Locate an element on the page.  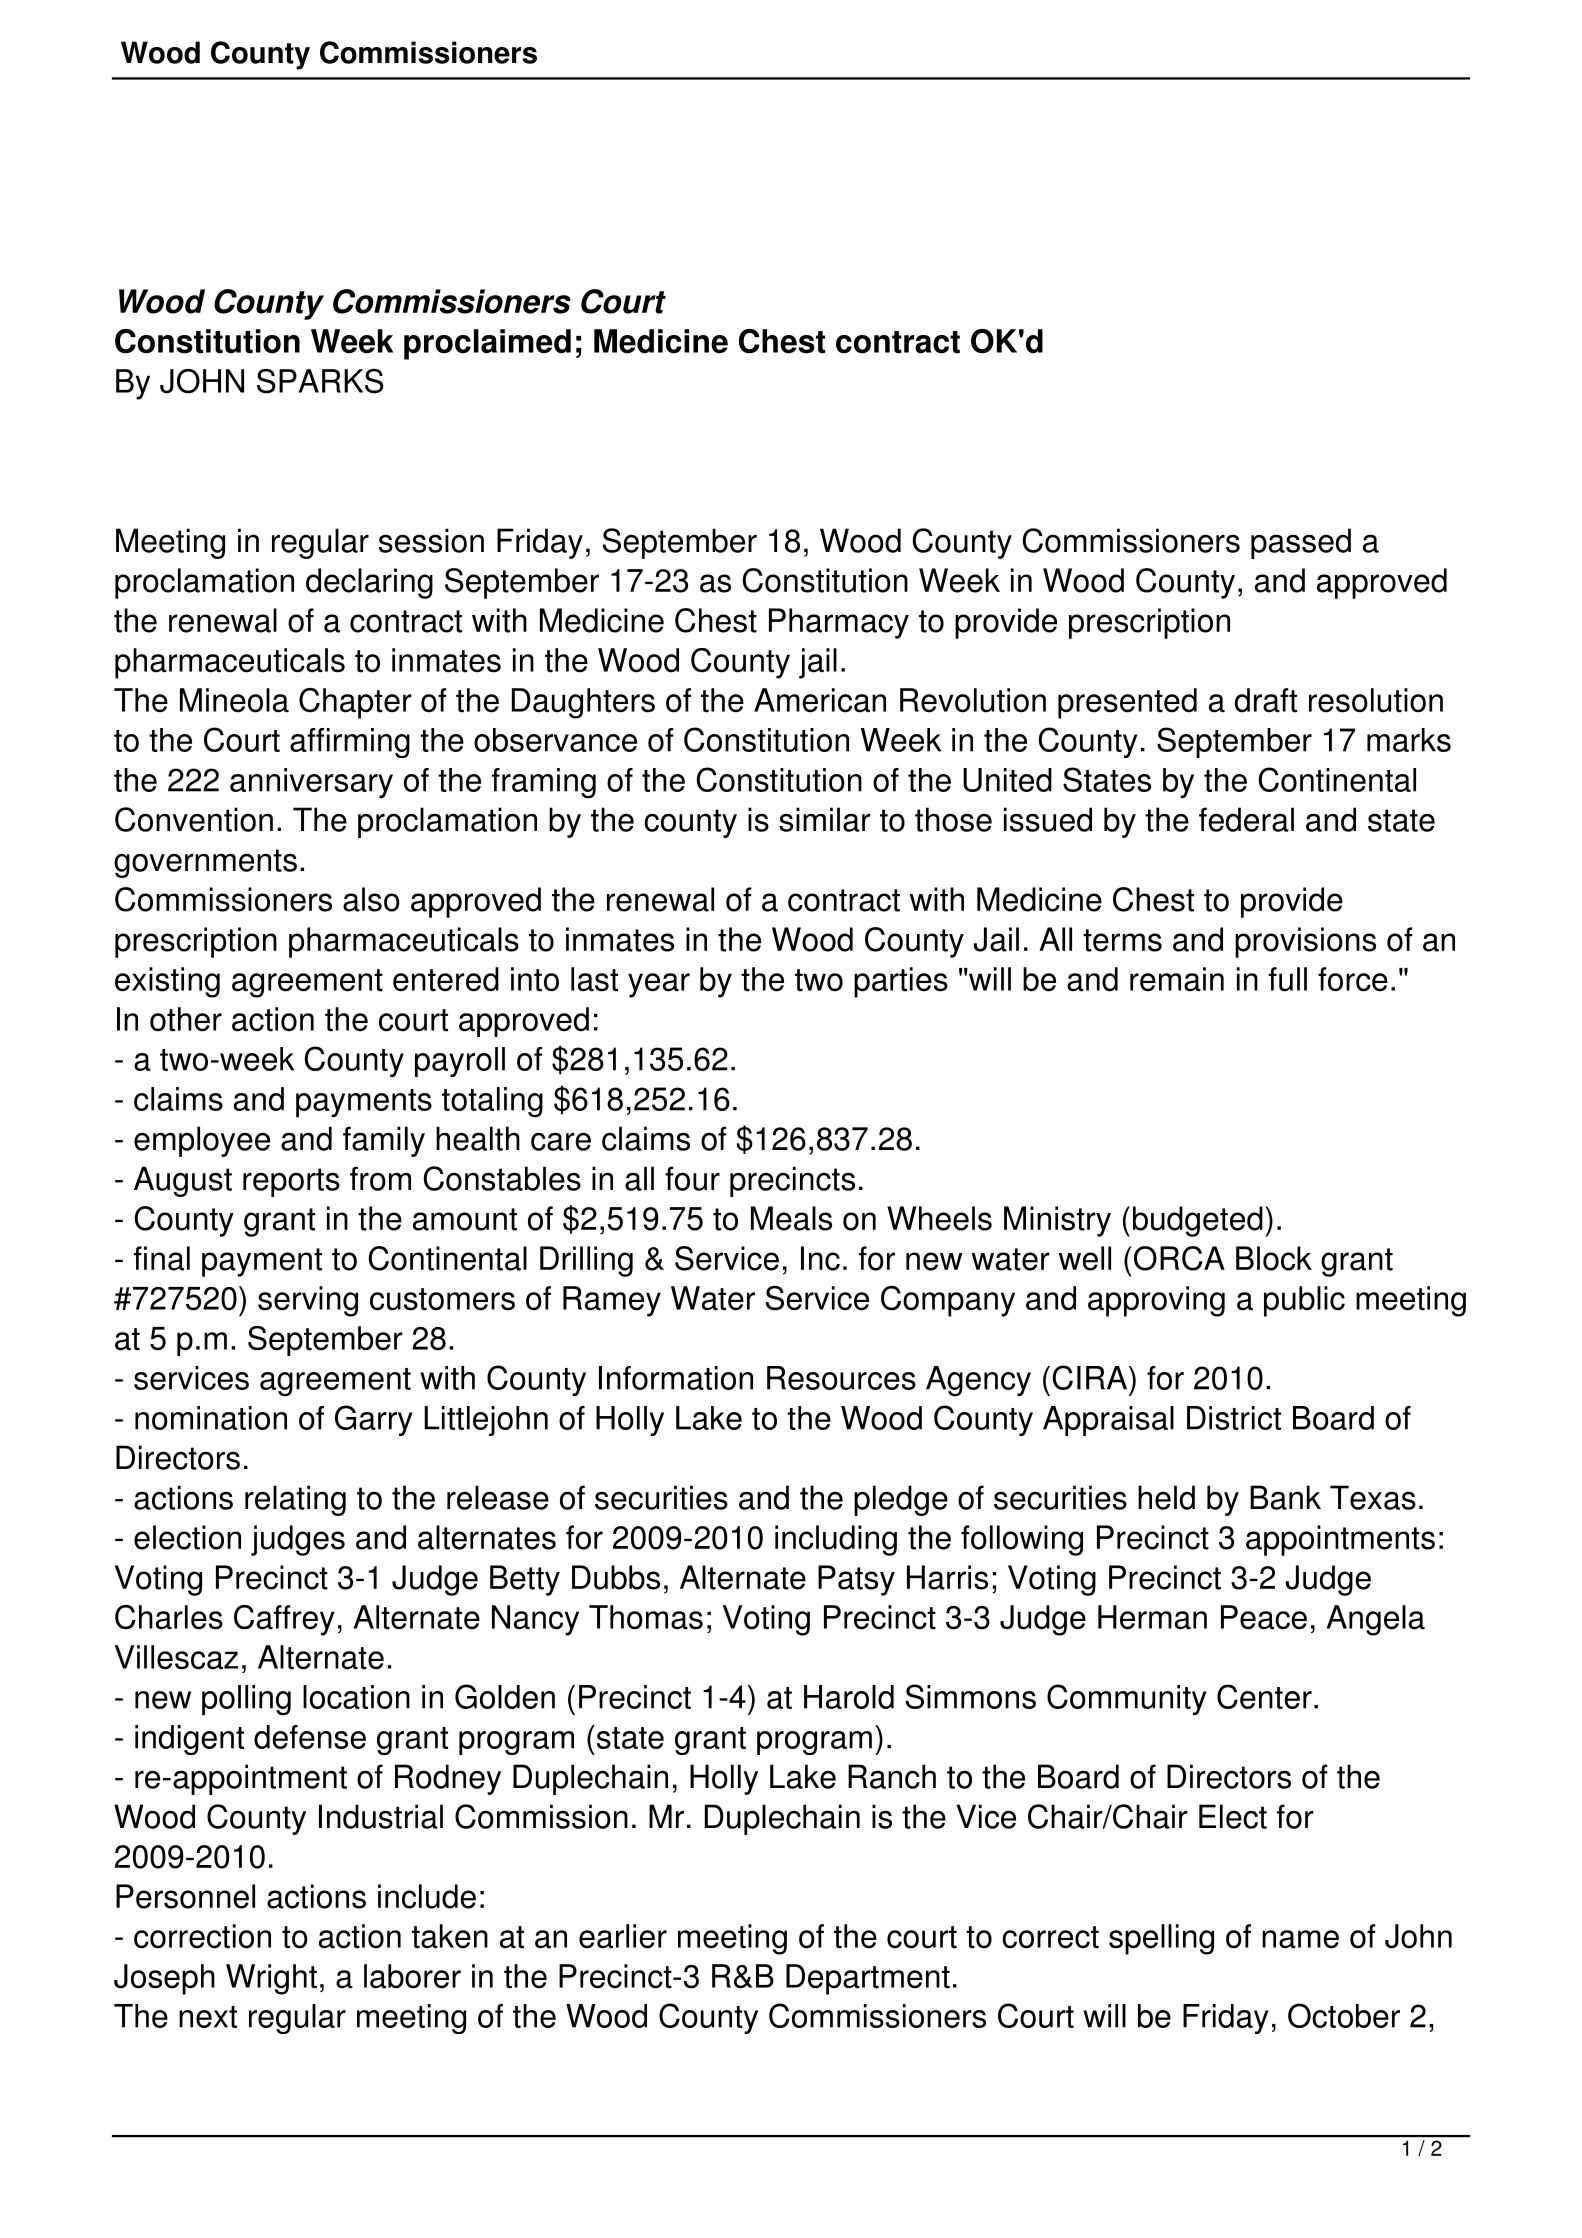
SPARKS is located at coordinates (320, 381).
